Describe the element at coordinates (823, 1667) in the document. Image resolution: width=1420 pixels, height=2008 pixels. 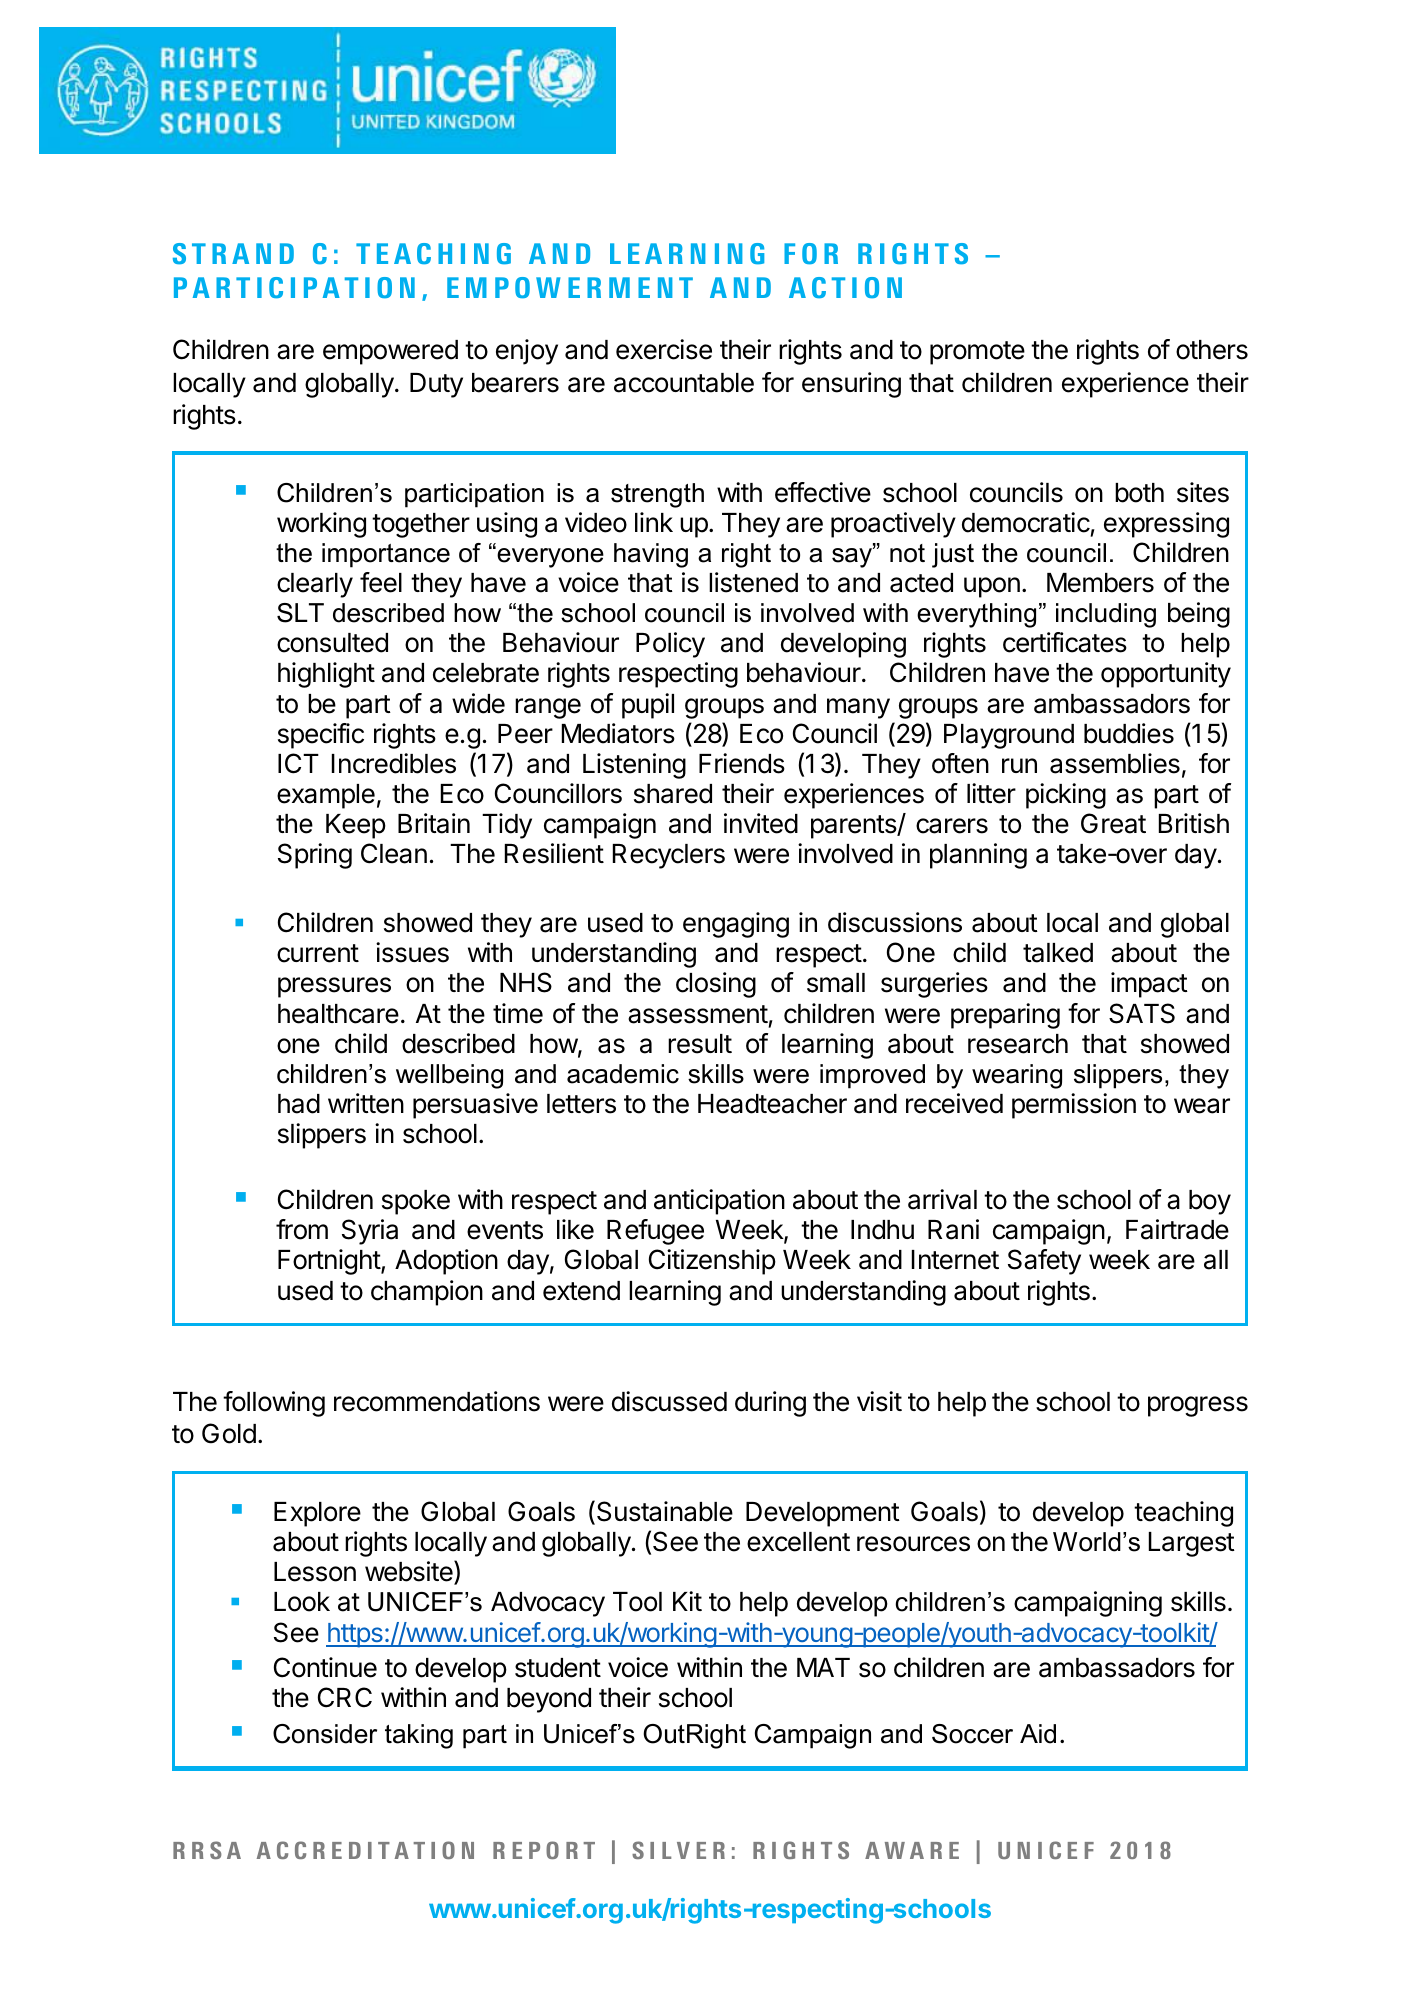
I see `MAT` at that location.
